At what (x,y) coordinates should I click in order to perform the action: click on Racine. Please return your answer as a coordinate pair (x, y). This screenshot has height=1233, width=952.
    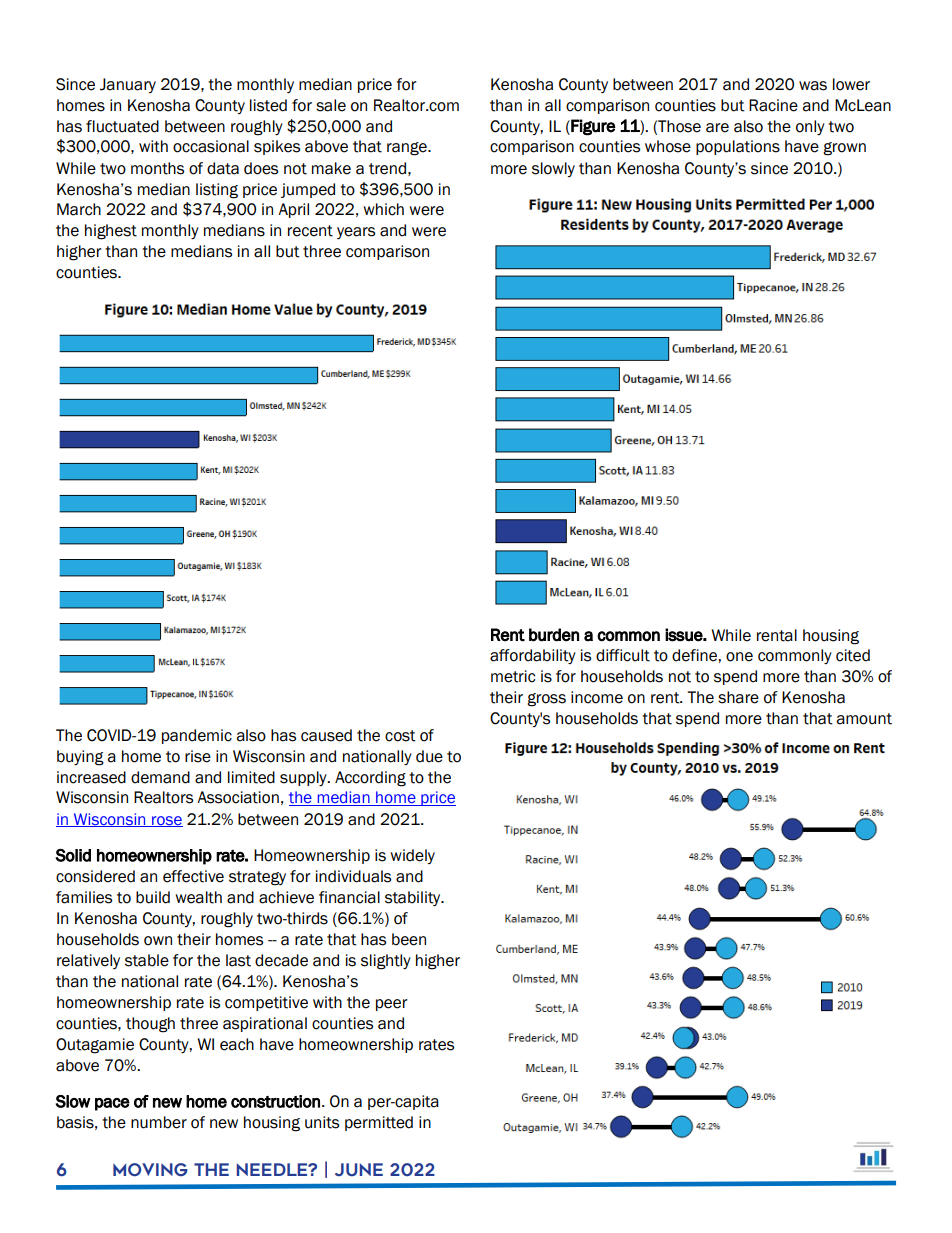
    Looking at the image, I should click on (773, 105).
